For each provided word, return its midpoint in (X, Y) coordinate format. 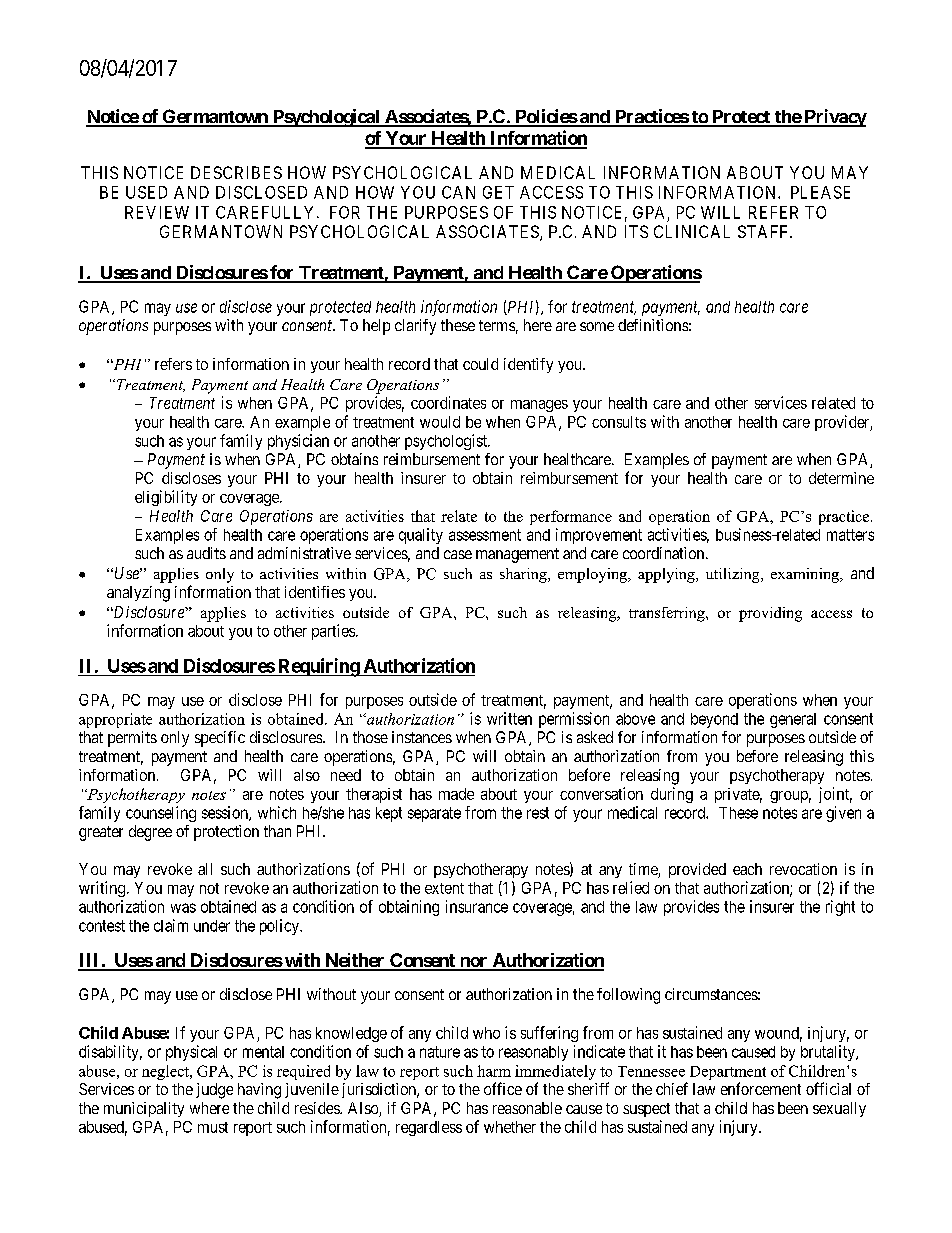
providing (770, 614)
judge (214, 1091)
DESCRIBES (236, 172)
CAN (458, 192)
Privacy (834, 118)
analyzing (138, 594)
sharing (524, 575)
